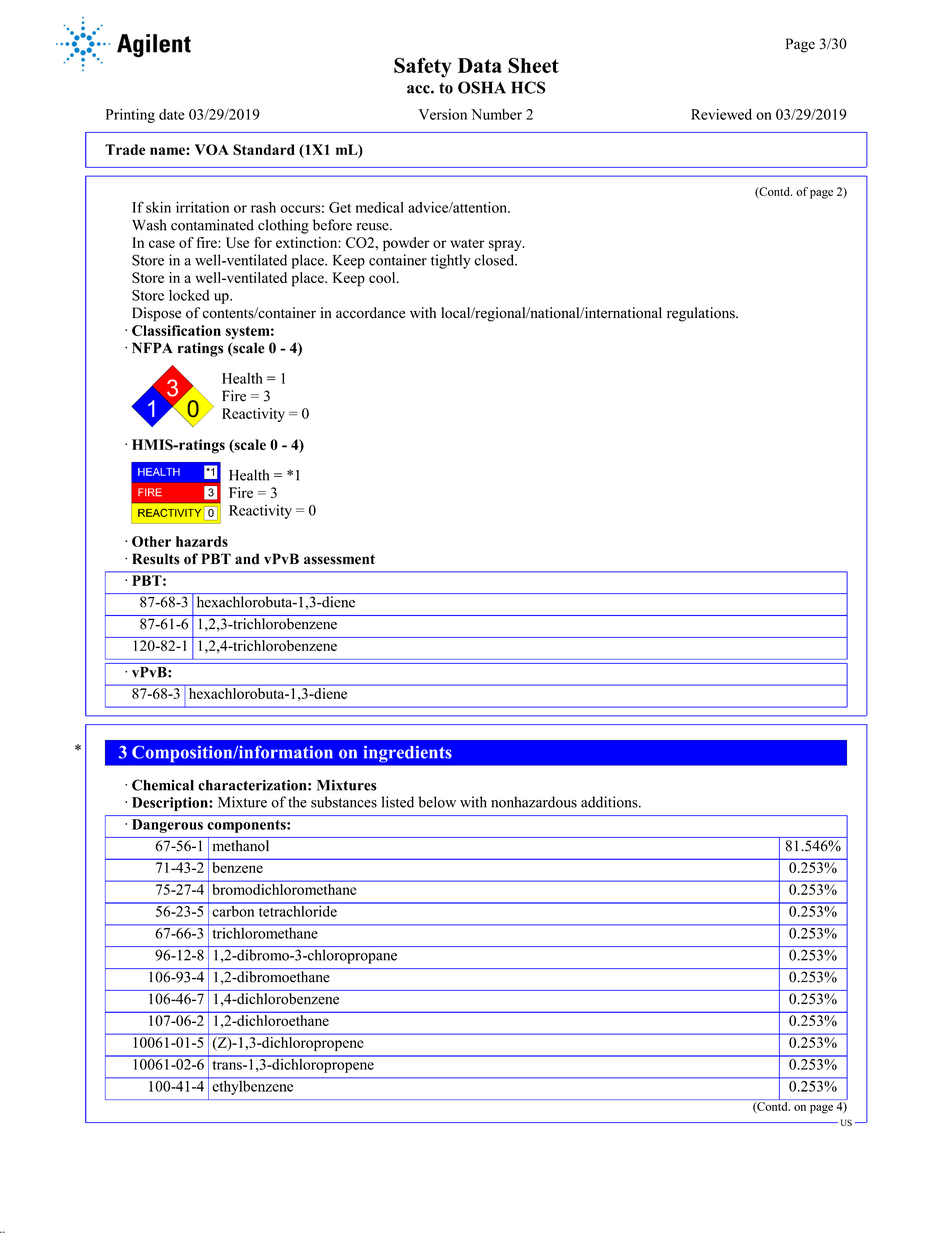  What do you see at coordinates (407, 754) in the screenshot?
I see `ingredients` at bounding box center [407, 754].
